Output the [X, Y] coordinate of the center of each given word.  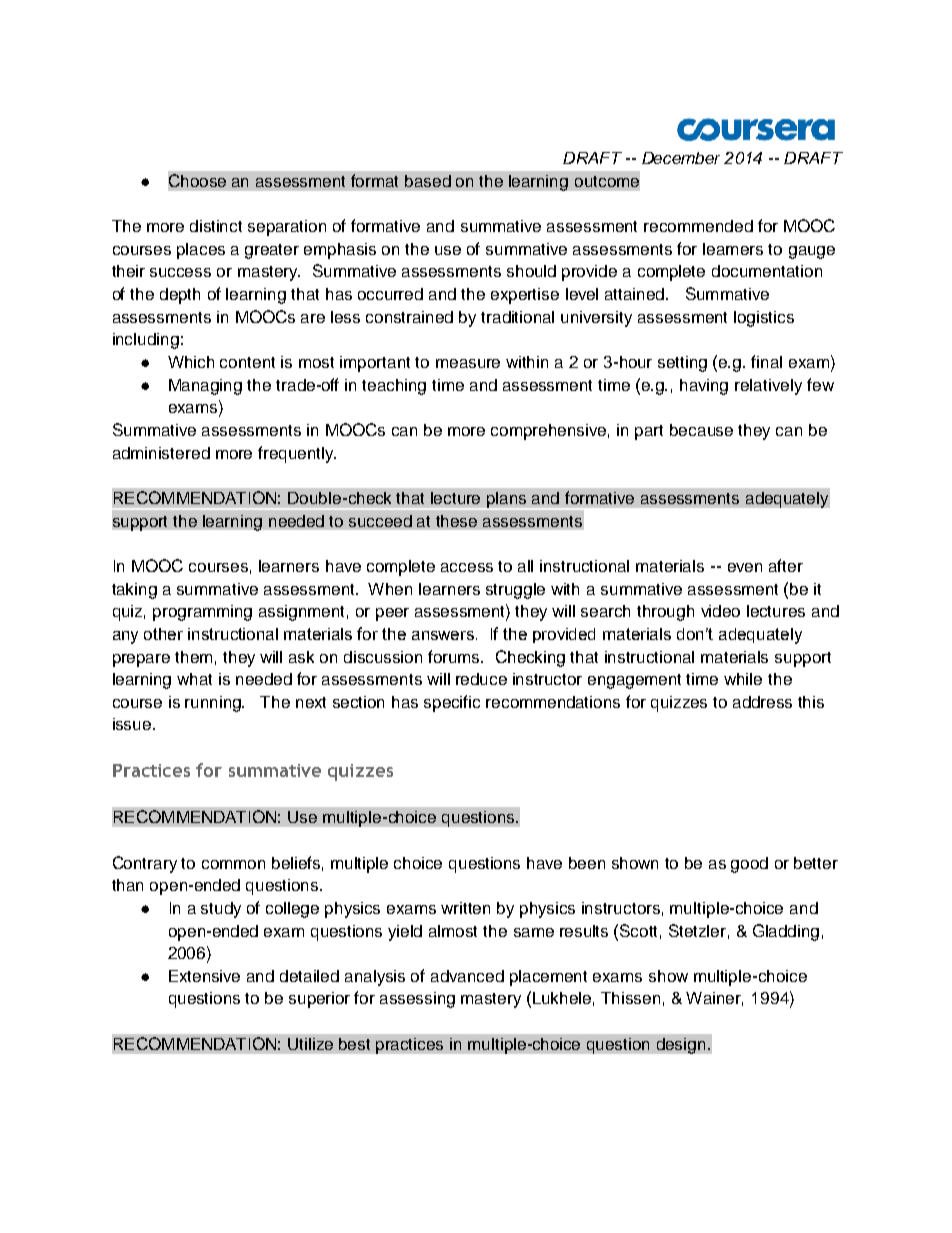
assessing [417, 1000]
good [749, 865]
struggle [515, 591]
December [681, 158]
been [587, 863]
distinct [216, 226]
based [428, 181]
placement [548, 978]
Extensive [204, 976]
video [720, 611]
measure [468, 363]
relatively [768, 387]
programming [202, 613]
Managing [205, 387]
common [233, 864]
